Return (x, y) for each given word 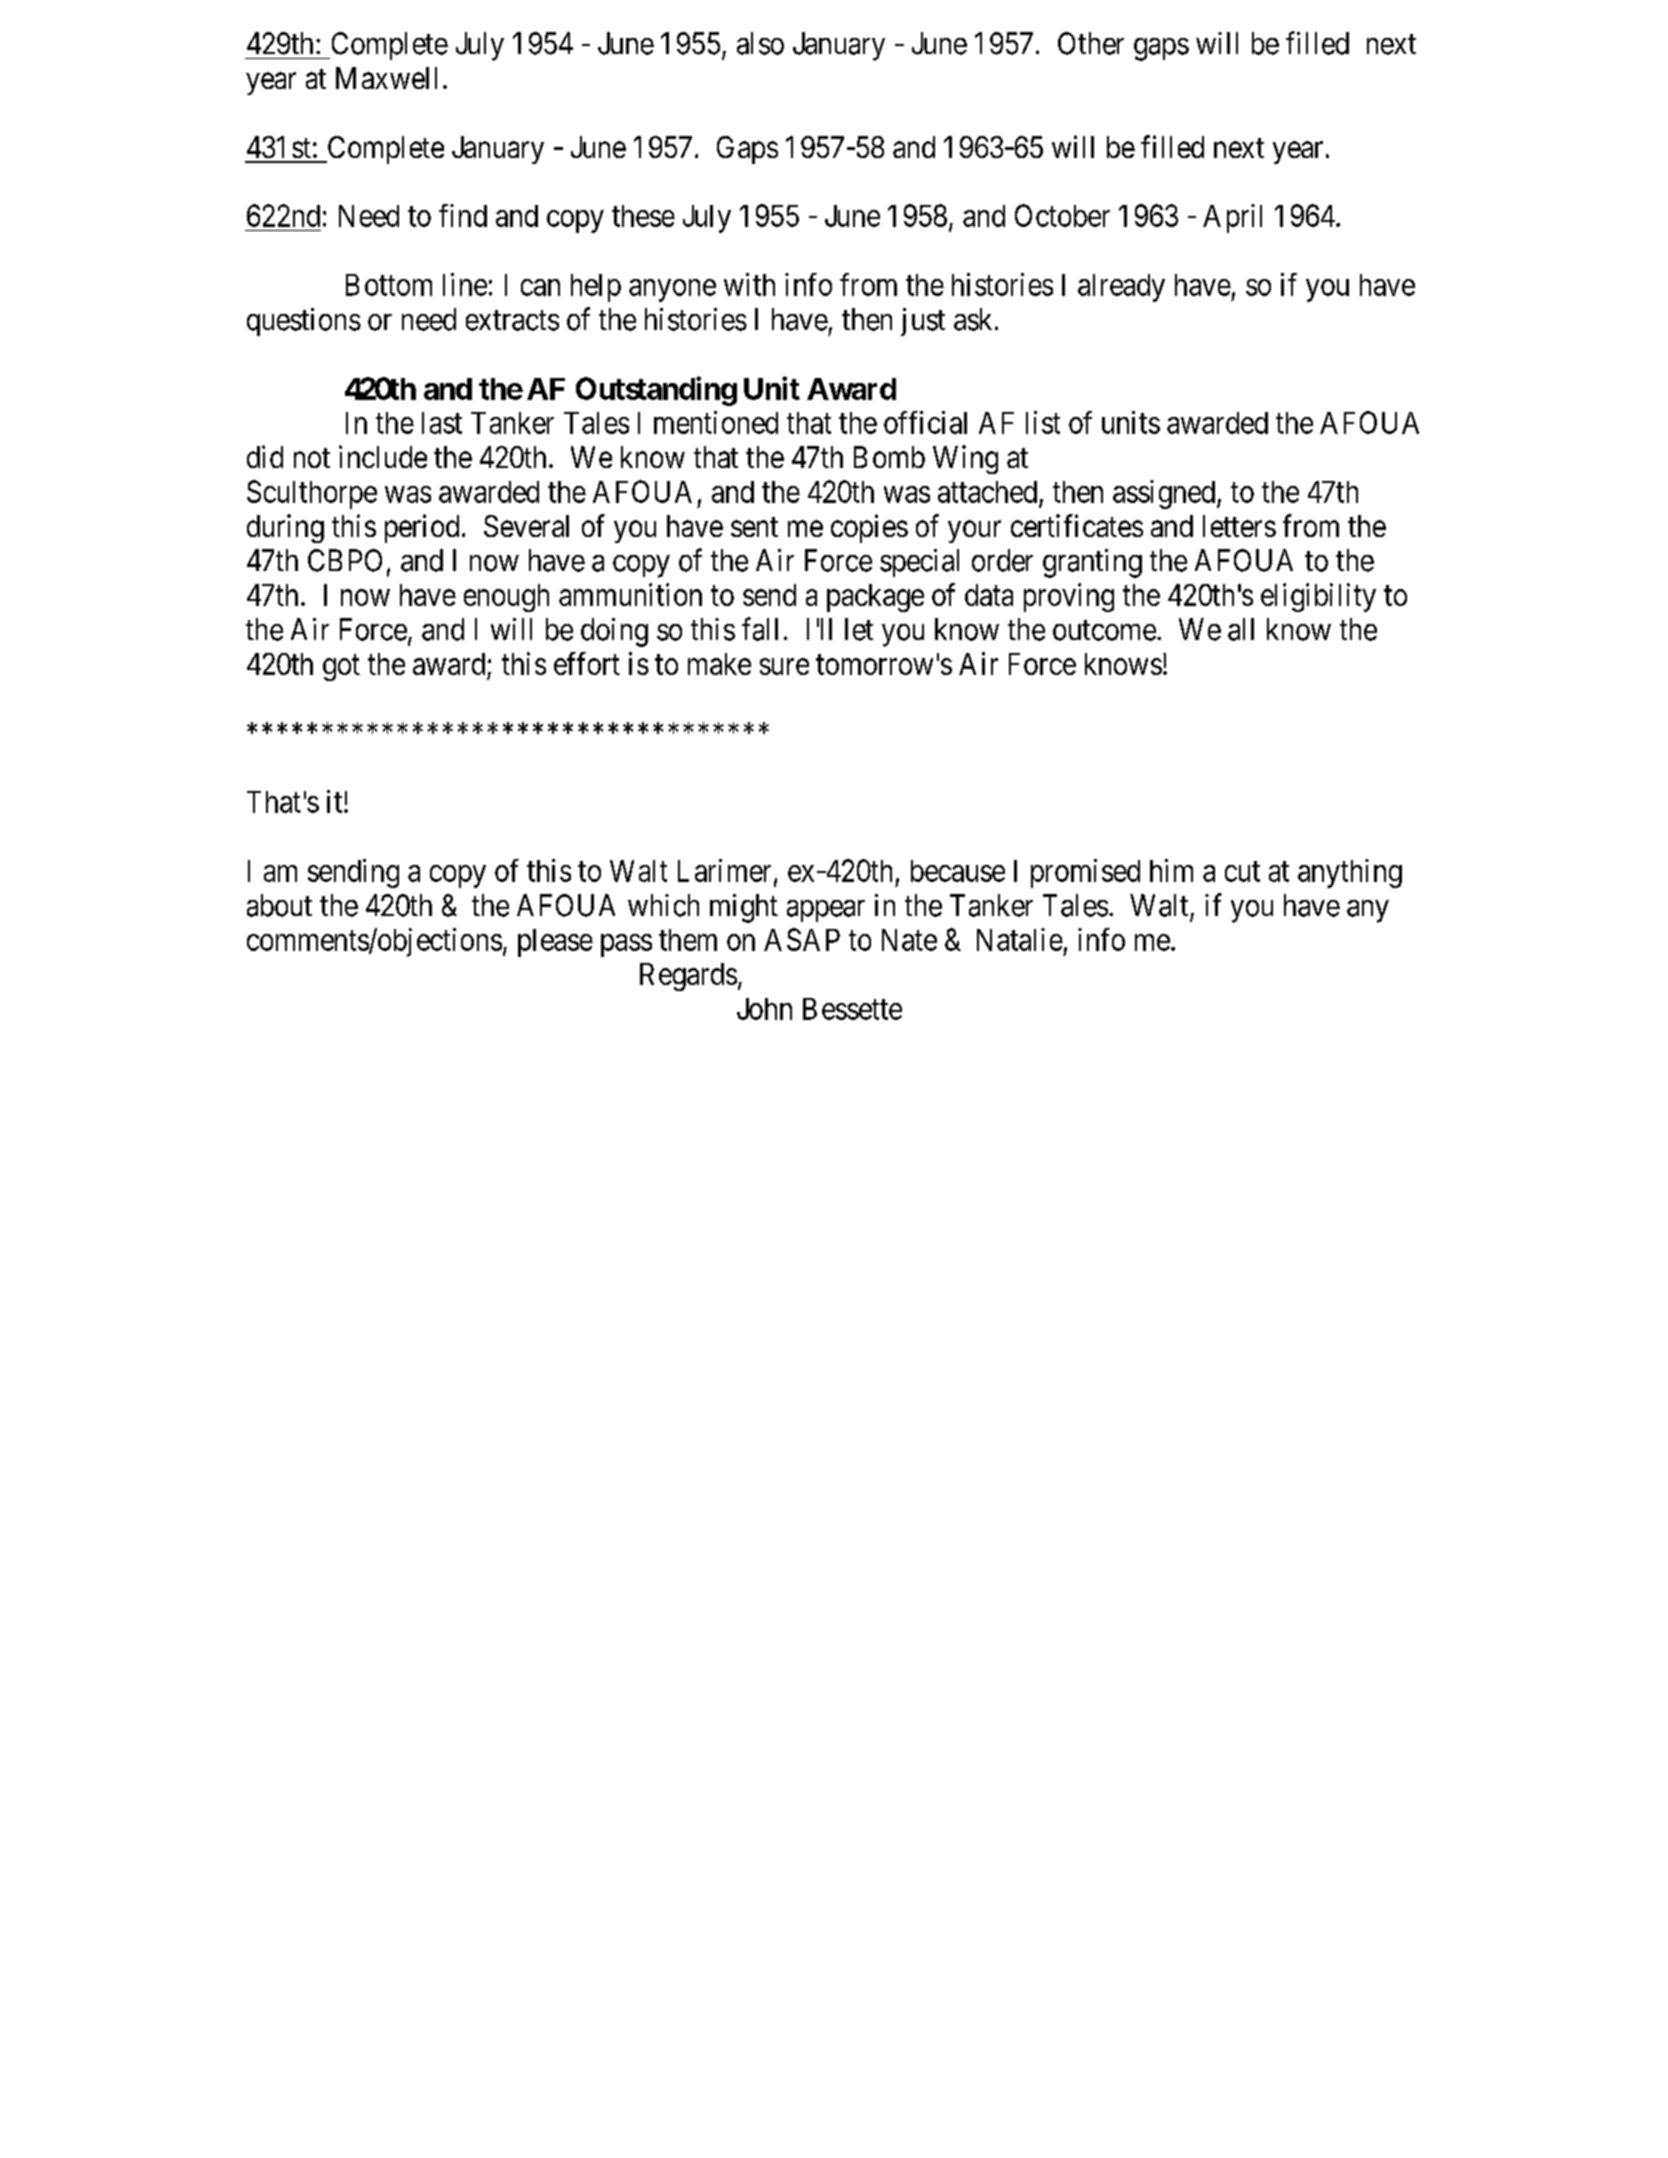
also (760, 43)
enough (506, 598)
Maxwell (386, 78)
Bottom (389, 285)
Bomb (889, 457)
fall (760, 629)
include (383, 456)
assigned (1165, 494)
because (958, 871)
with (749, 284)
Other (1091, 43)
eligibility (1318, 597)
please (555, 943)
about (279, 905)
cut (1242, 872)
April (1232, 218)
